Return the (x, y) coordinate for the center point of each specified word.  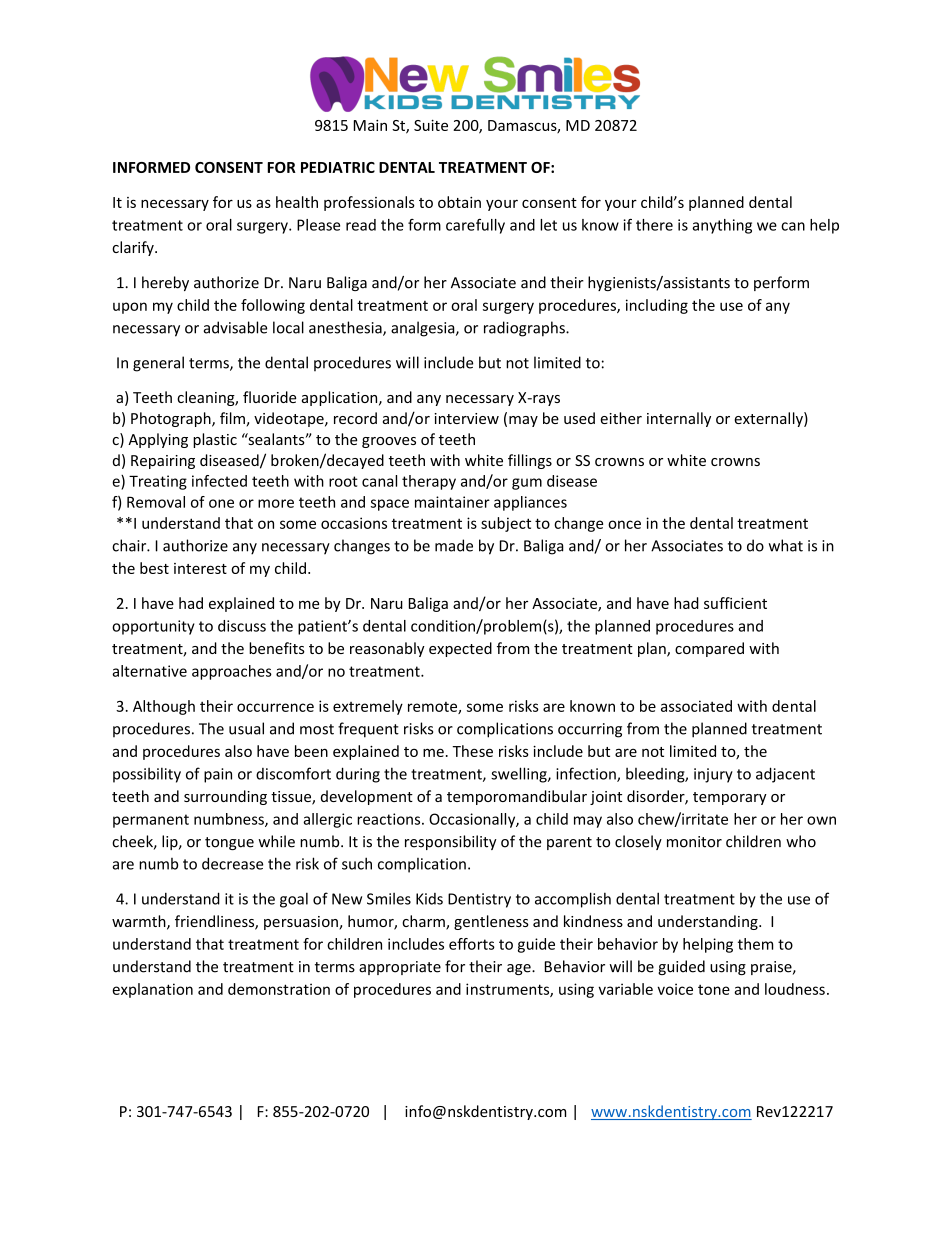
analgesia (424, 329)
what (786, 545)
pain (218, 775)
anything (722, 226)
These (472, 751)
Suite (431, 125)
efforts (472, 944)
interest (200, 568)
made (454, 545)
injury (713, 775)
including (657, 306)
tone (714, 990)
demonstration (279, 989)
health (297, 202)
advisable (235, 327)
